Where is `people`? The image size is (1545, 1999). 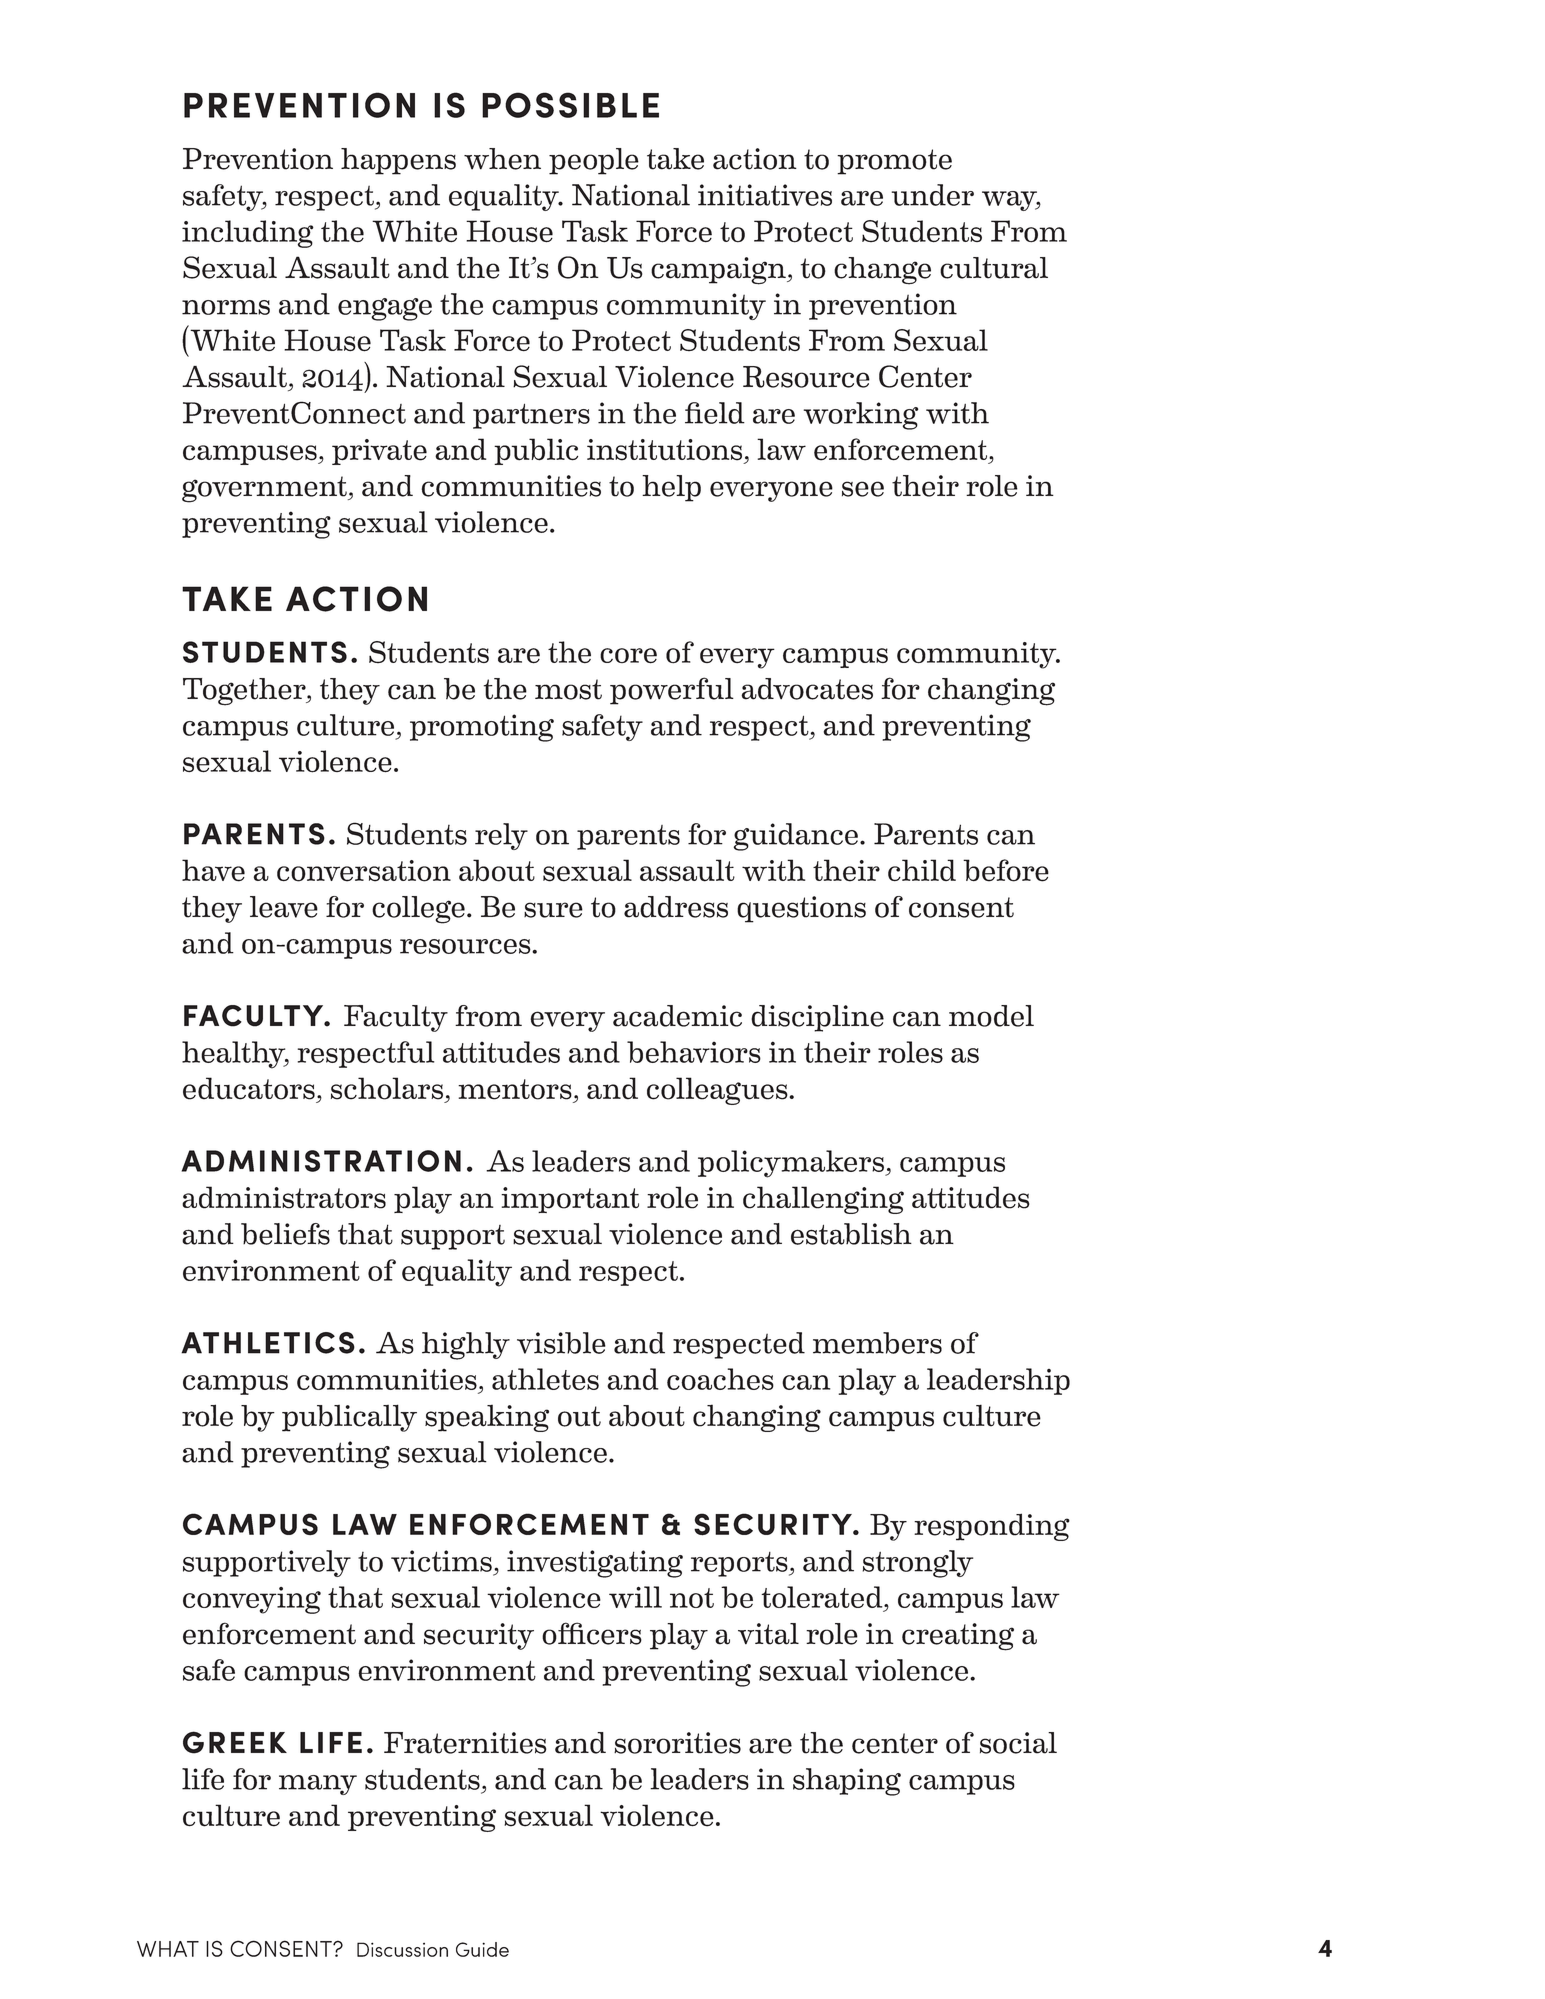
people is located at coordinates (594, 161).
